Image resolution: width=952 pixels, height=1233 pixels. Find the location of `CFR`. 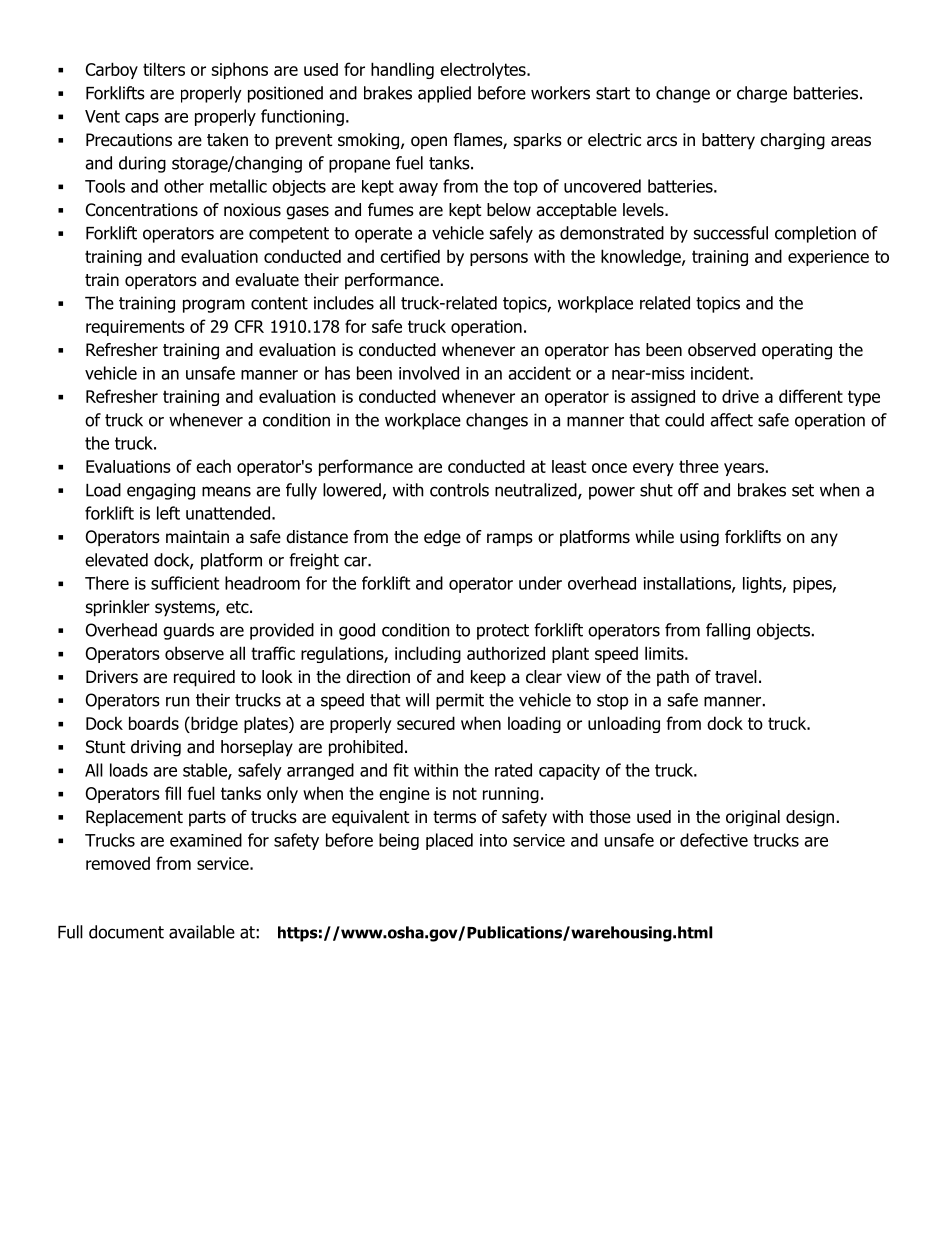

CFR is located at coordinates (249, 326).
